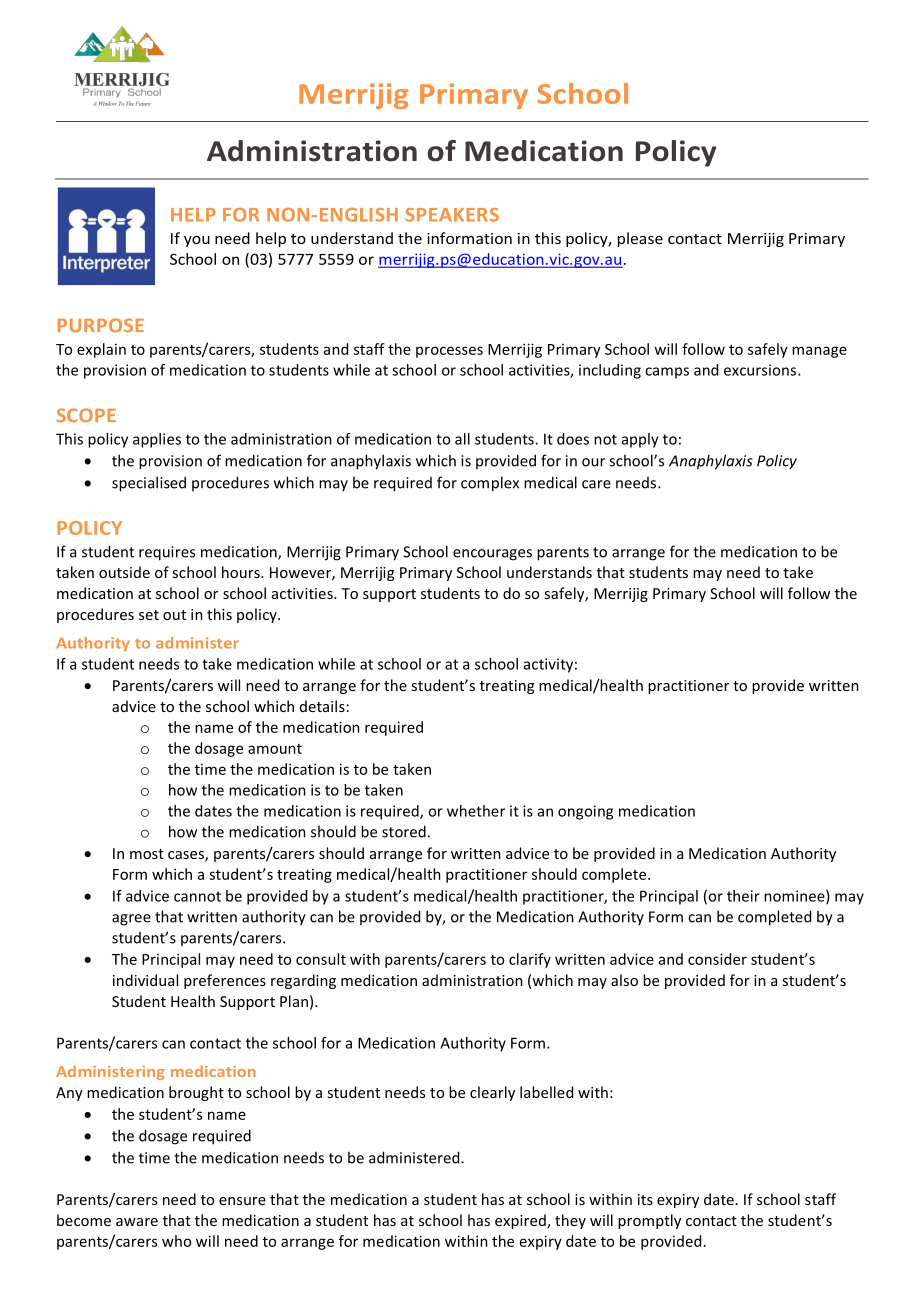  I want to click on ongoing, so click(585, 812).
